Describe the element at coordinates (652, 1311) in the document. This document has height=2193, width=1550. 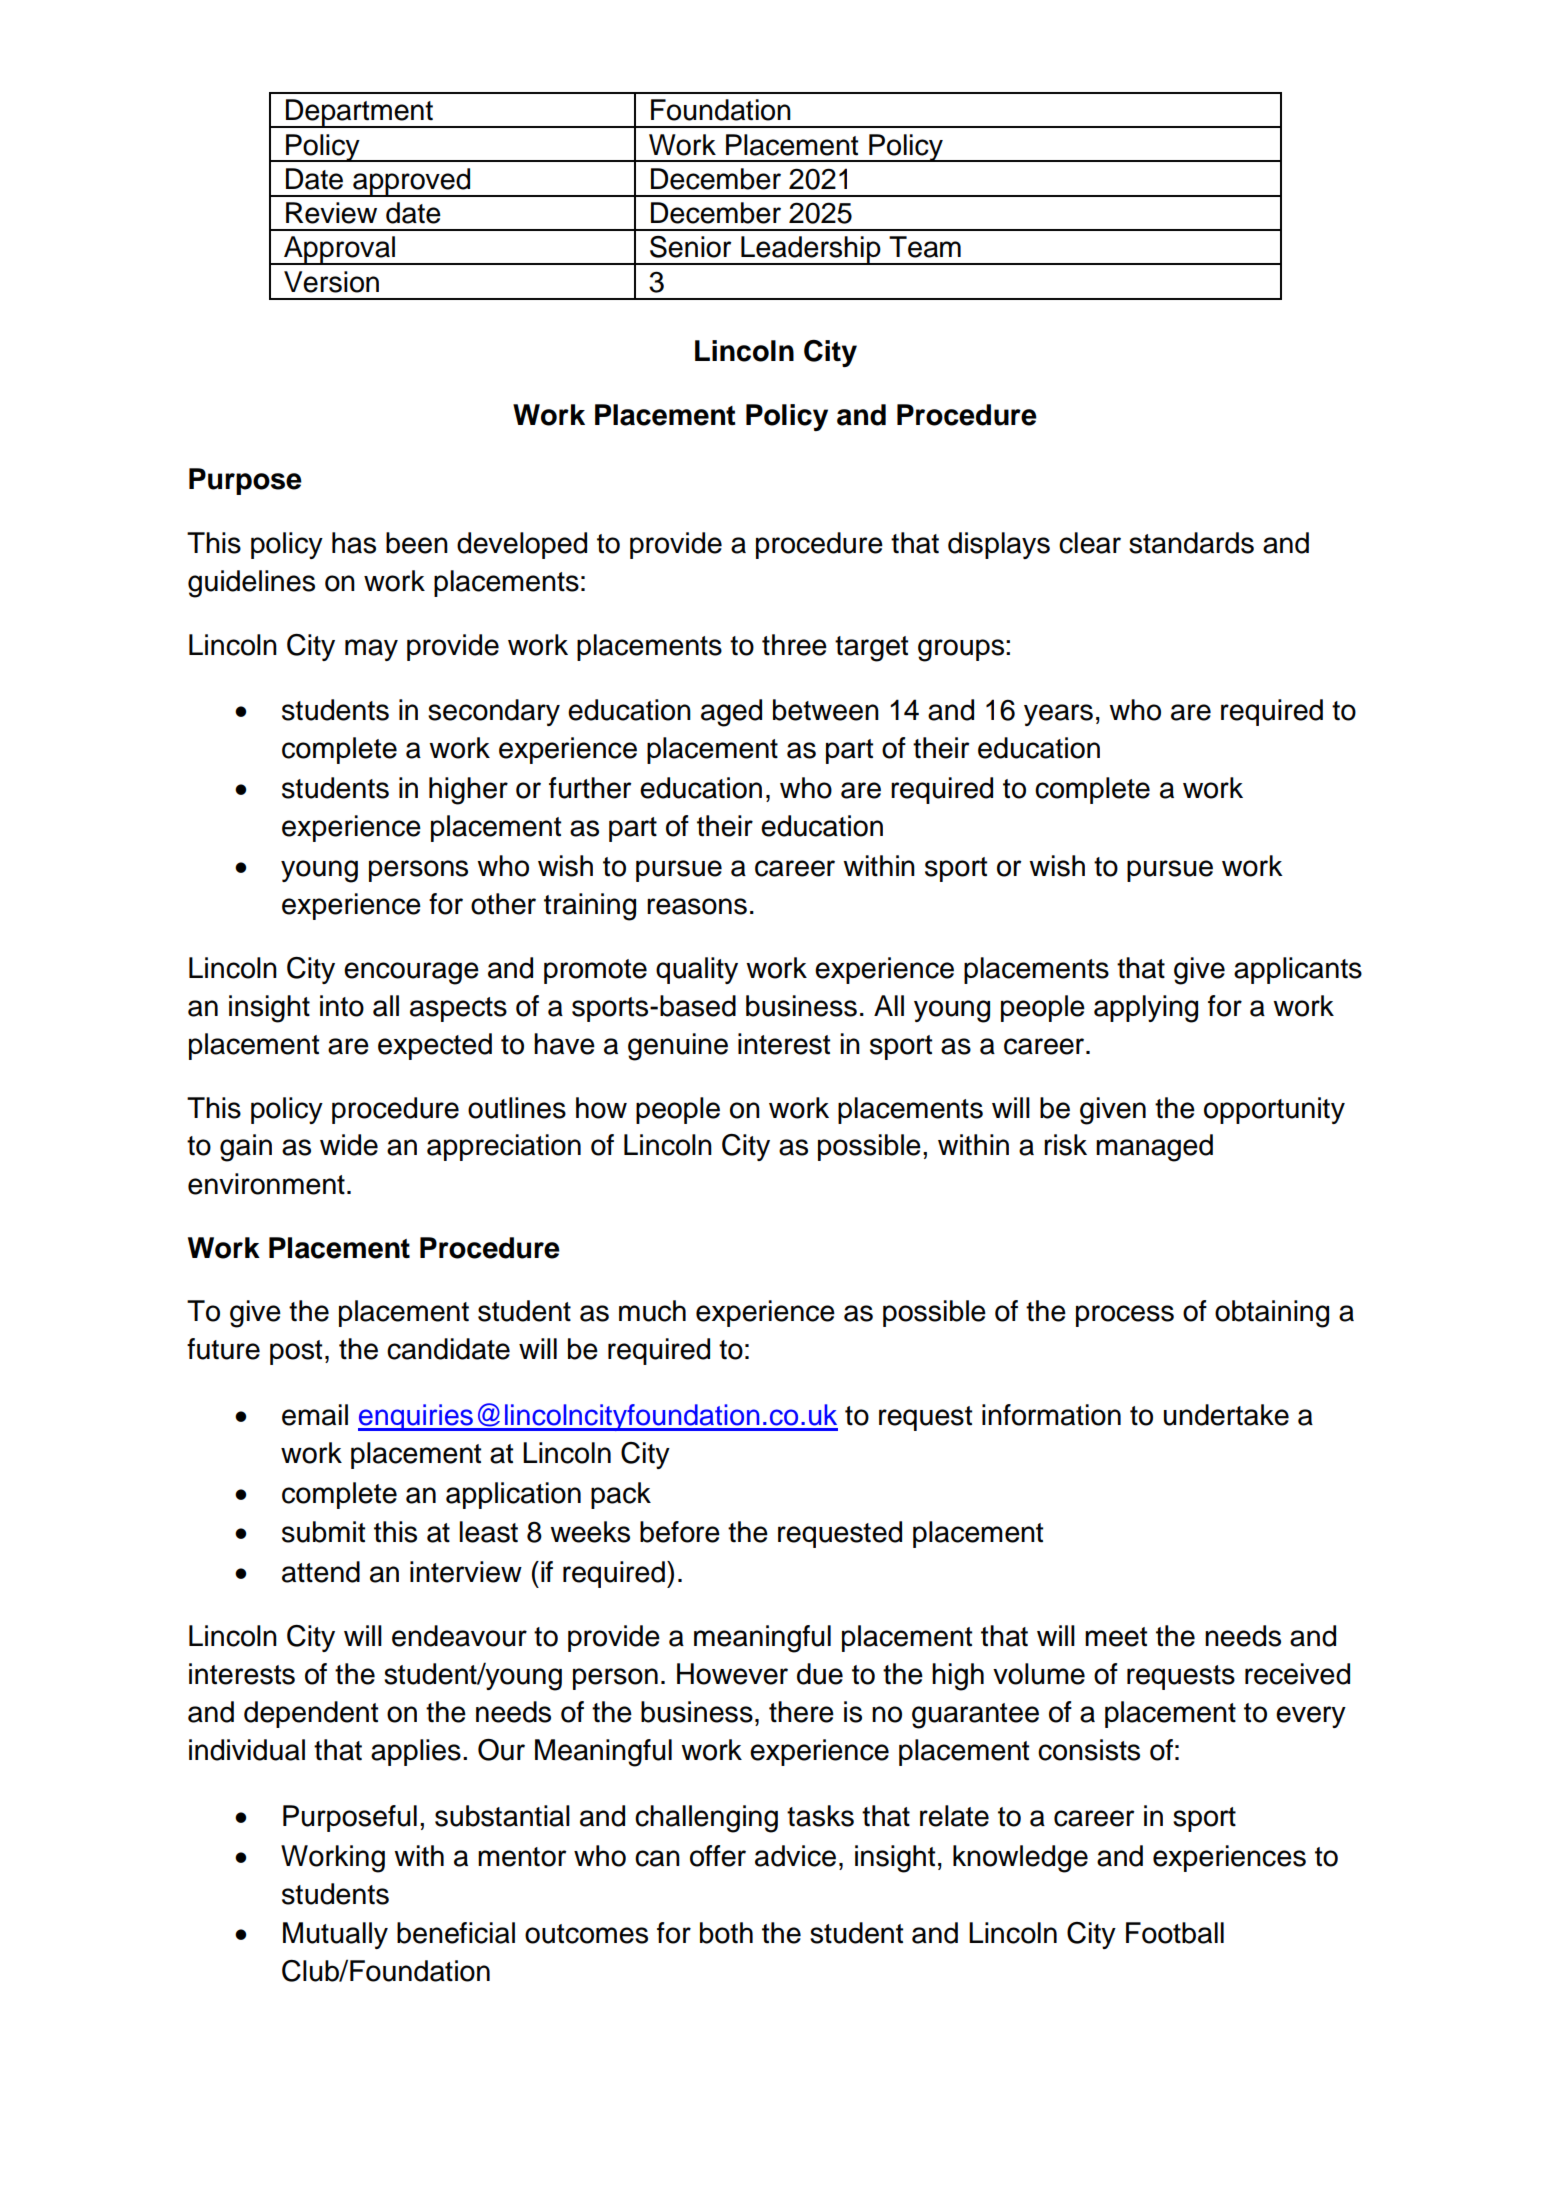
I see `much` at that location.
